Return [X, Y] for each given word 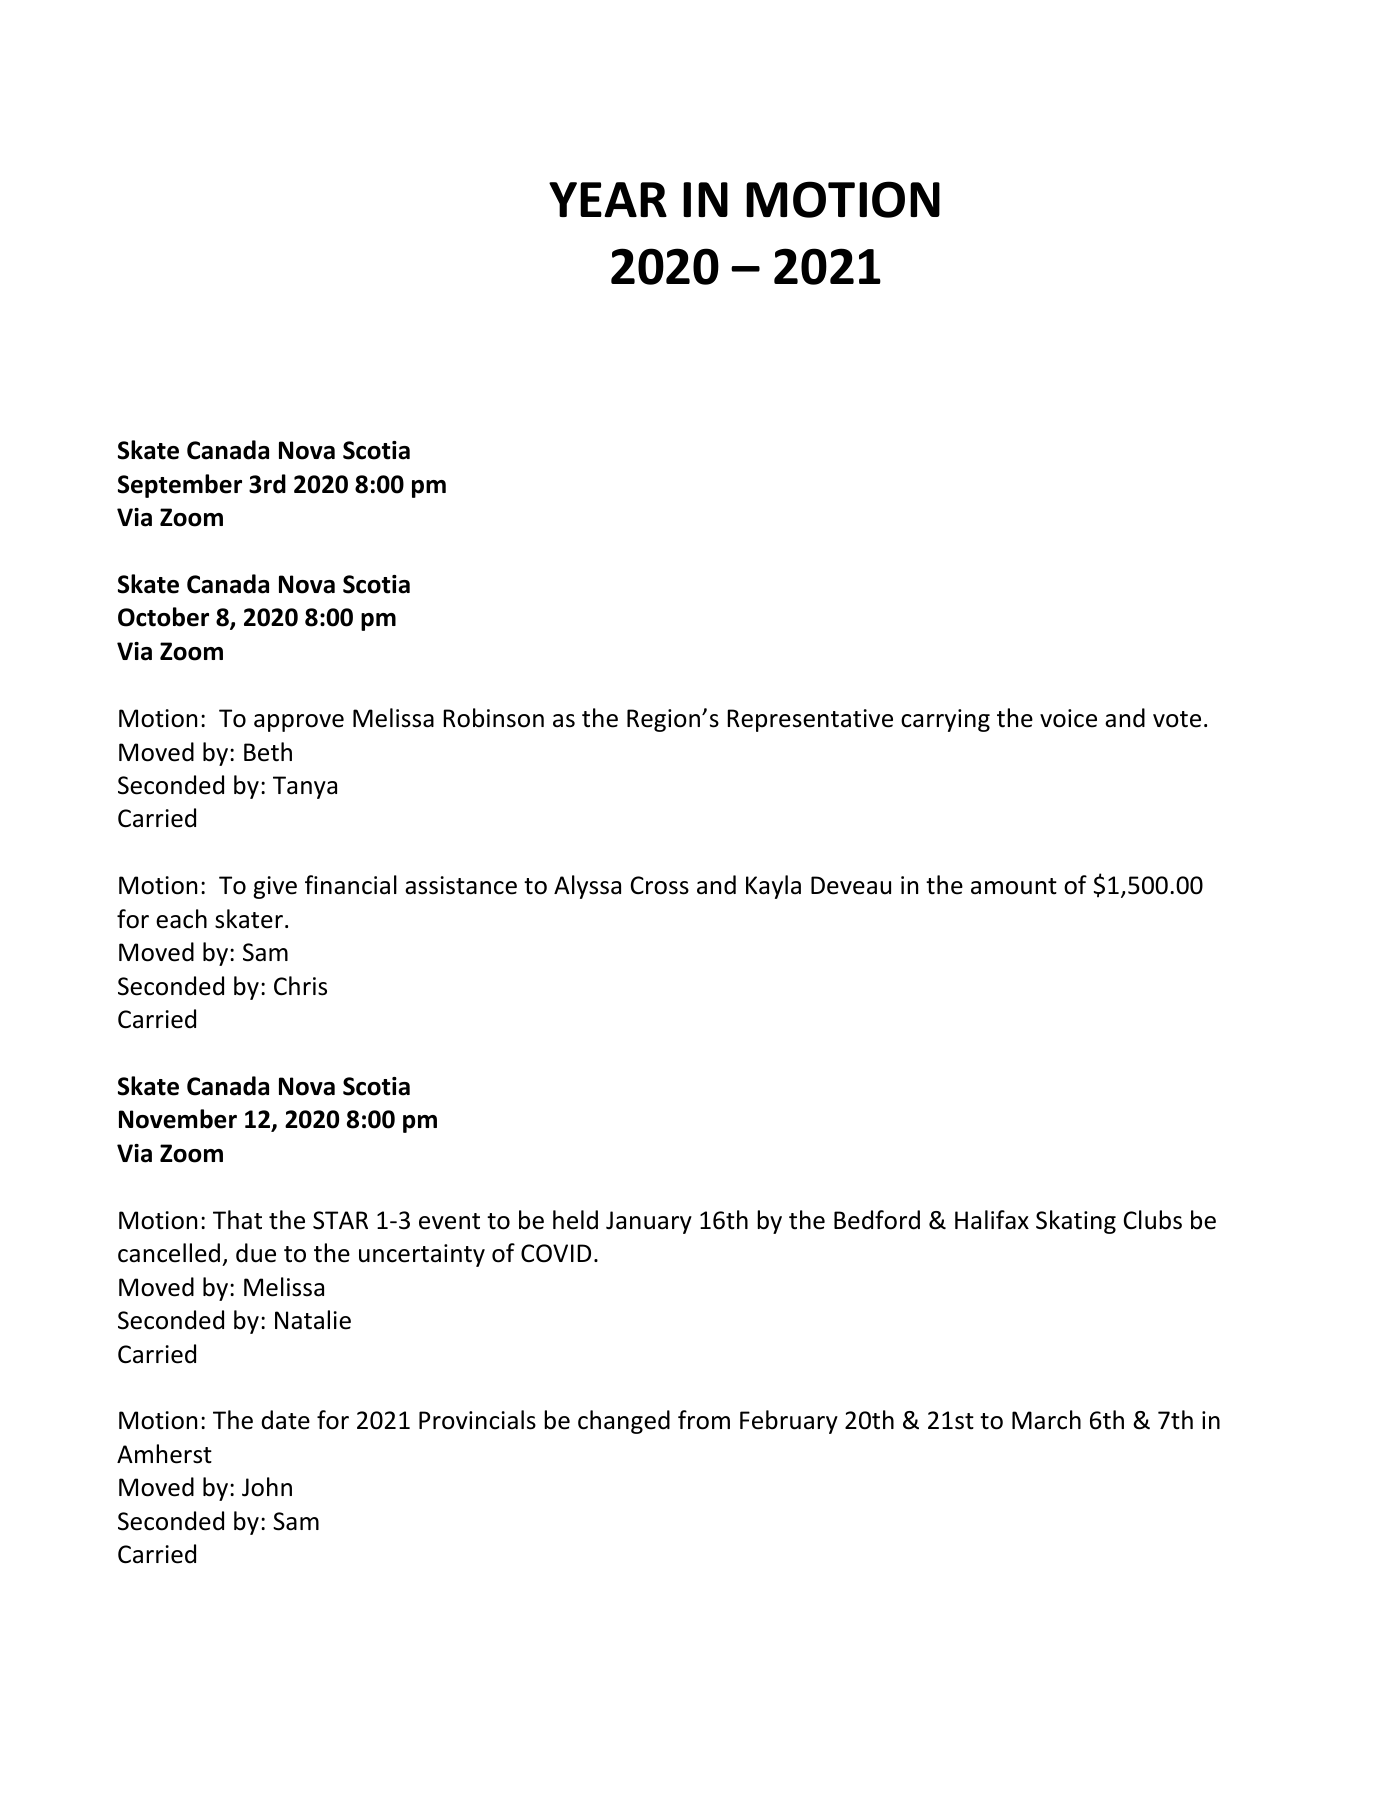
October [163, 617]
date [285, 1420]
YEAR [608, 199]
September [180, 486]
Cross [660, 885]
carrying [945, 720]
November [178, 1119]
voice [1068, 718]
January [649, 1222]
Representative [810, 720]
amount [1014, 886]
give [275, 887]
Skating [1076, 1222]
